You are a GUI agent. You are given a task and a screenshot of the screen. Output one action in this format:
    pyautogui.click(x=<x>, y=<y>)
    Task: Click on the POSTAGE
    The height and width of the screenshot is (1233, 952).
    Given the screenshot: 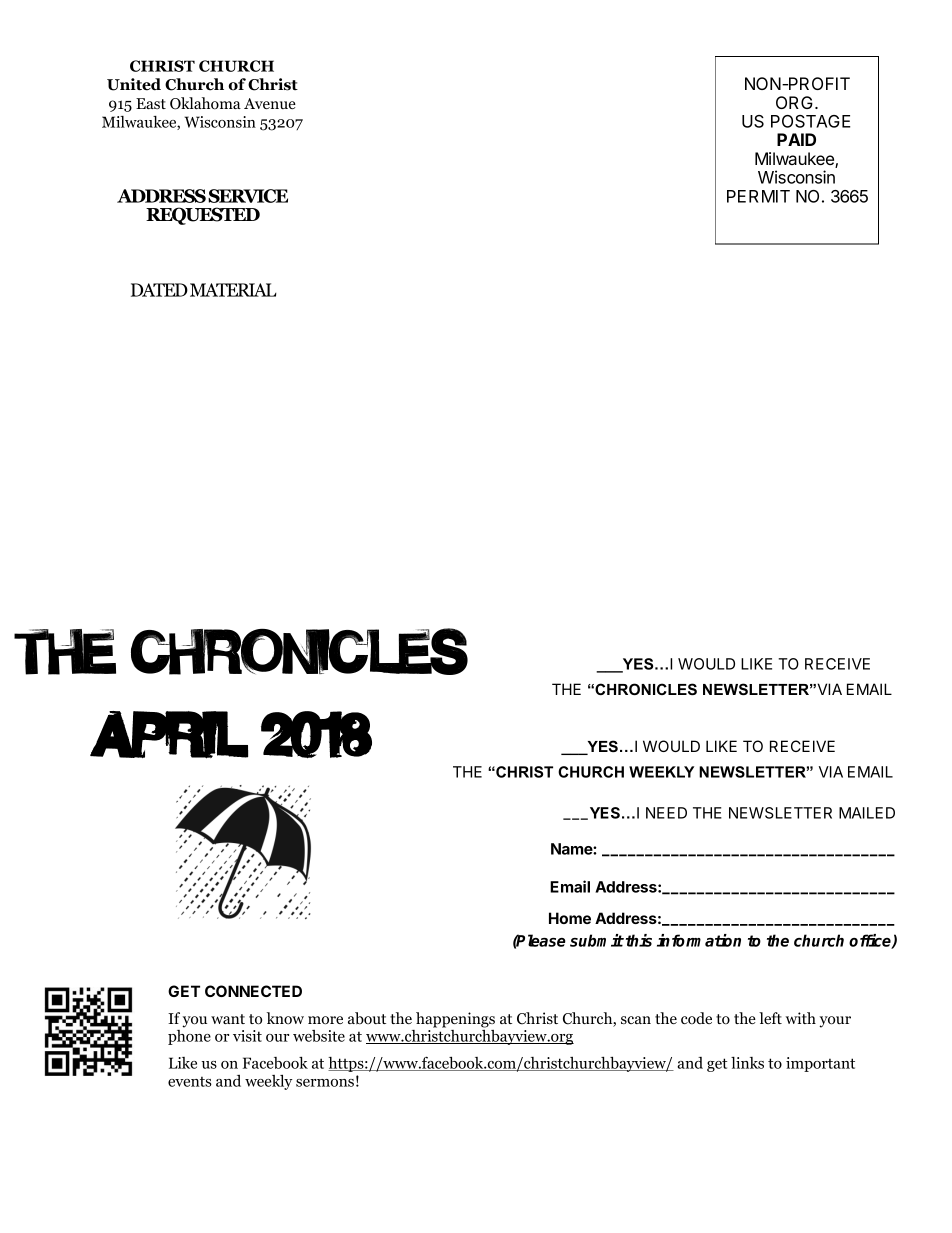 What is the action you would take?
    pyautogui.click(x=810, y=121)
